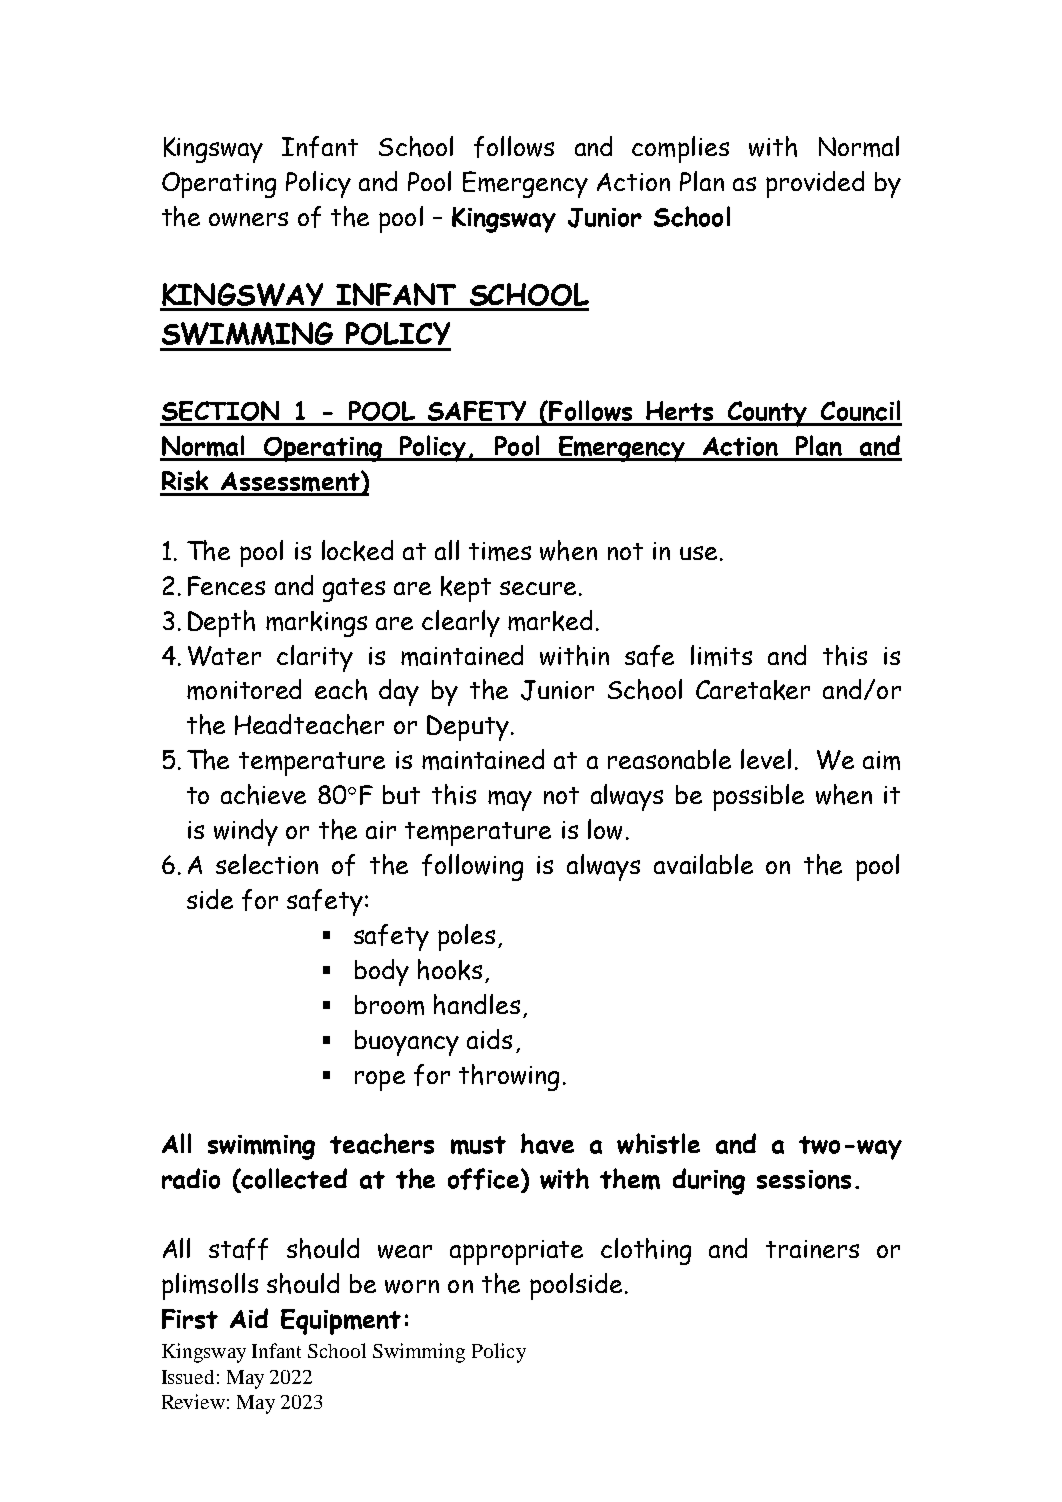 The image size is (1062, 1502). What do you see at coordinates (341, 1322) in the screenshot?
I see `Equipment` at bounding box center [341, 1322].
